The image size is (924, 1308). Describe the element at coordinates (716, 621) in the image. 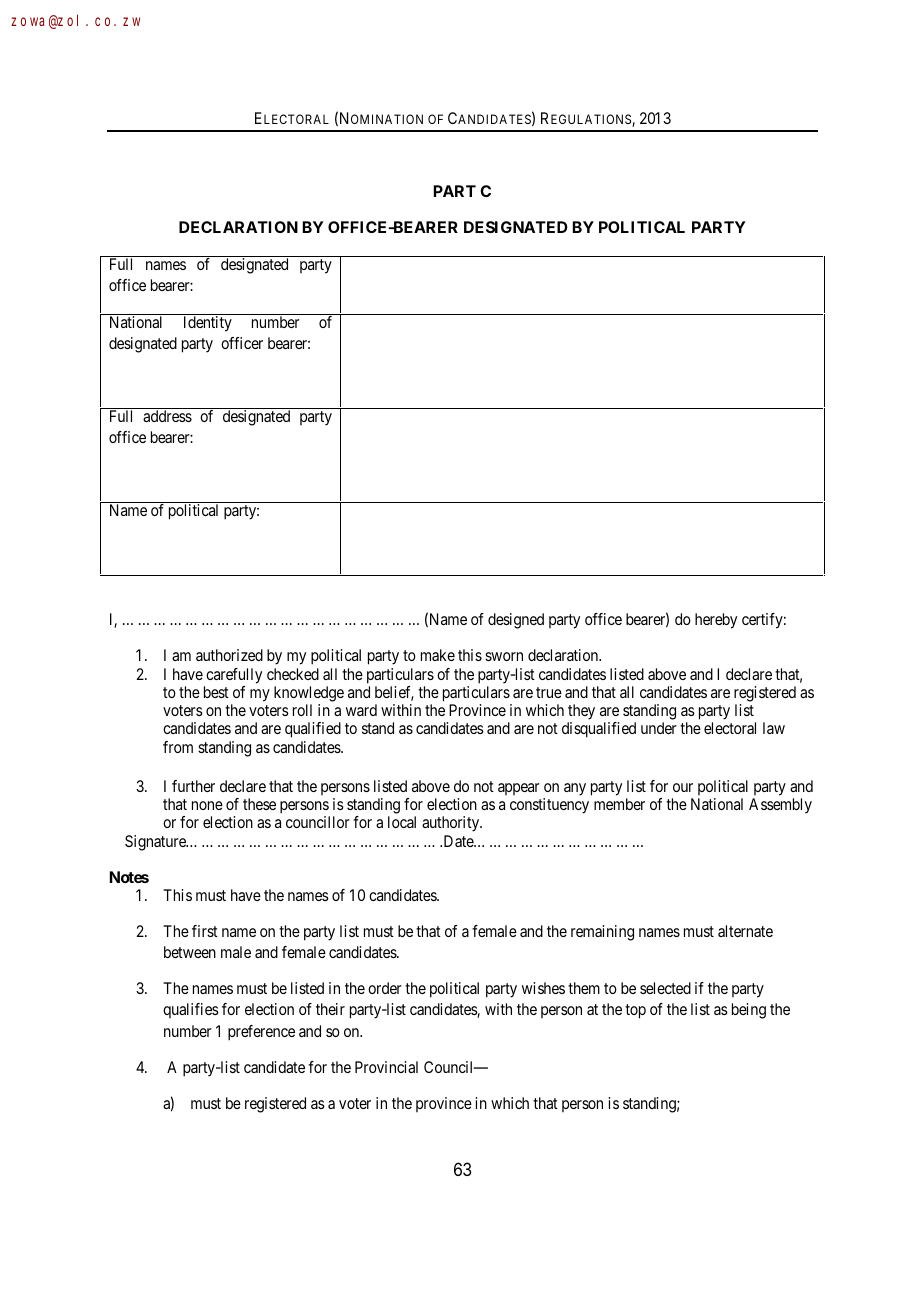

I see `hereby` at that location.
